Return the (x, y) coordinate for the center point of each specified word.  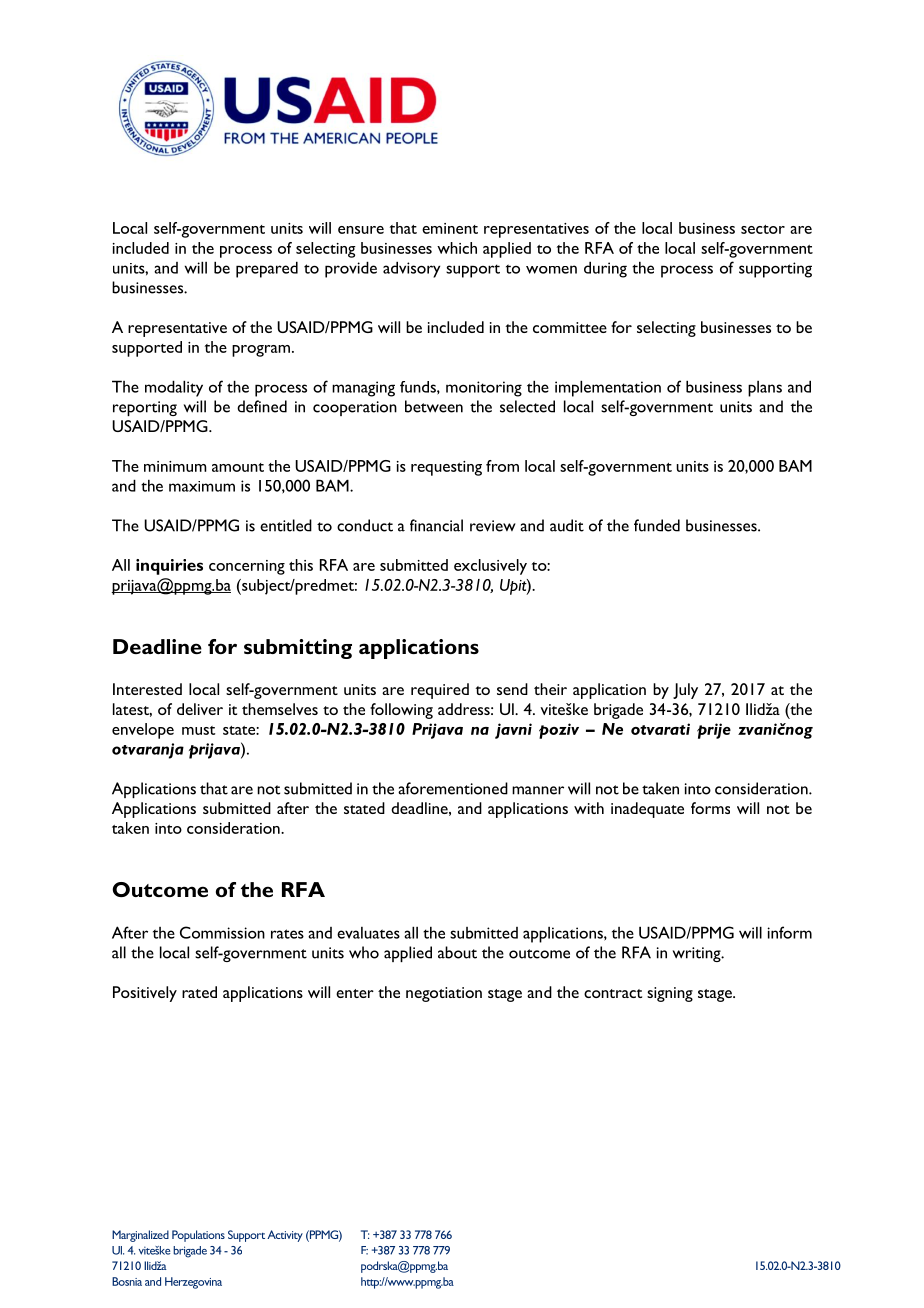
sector (763, 229)
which (457, 248)
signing (670, 994)
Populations (198, 1236)
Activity (285, 1236)
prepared (267, 269)
